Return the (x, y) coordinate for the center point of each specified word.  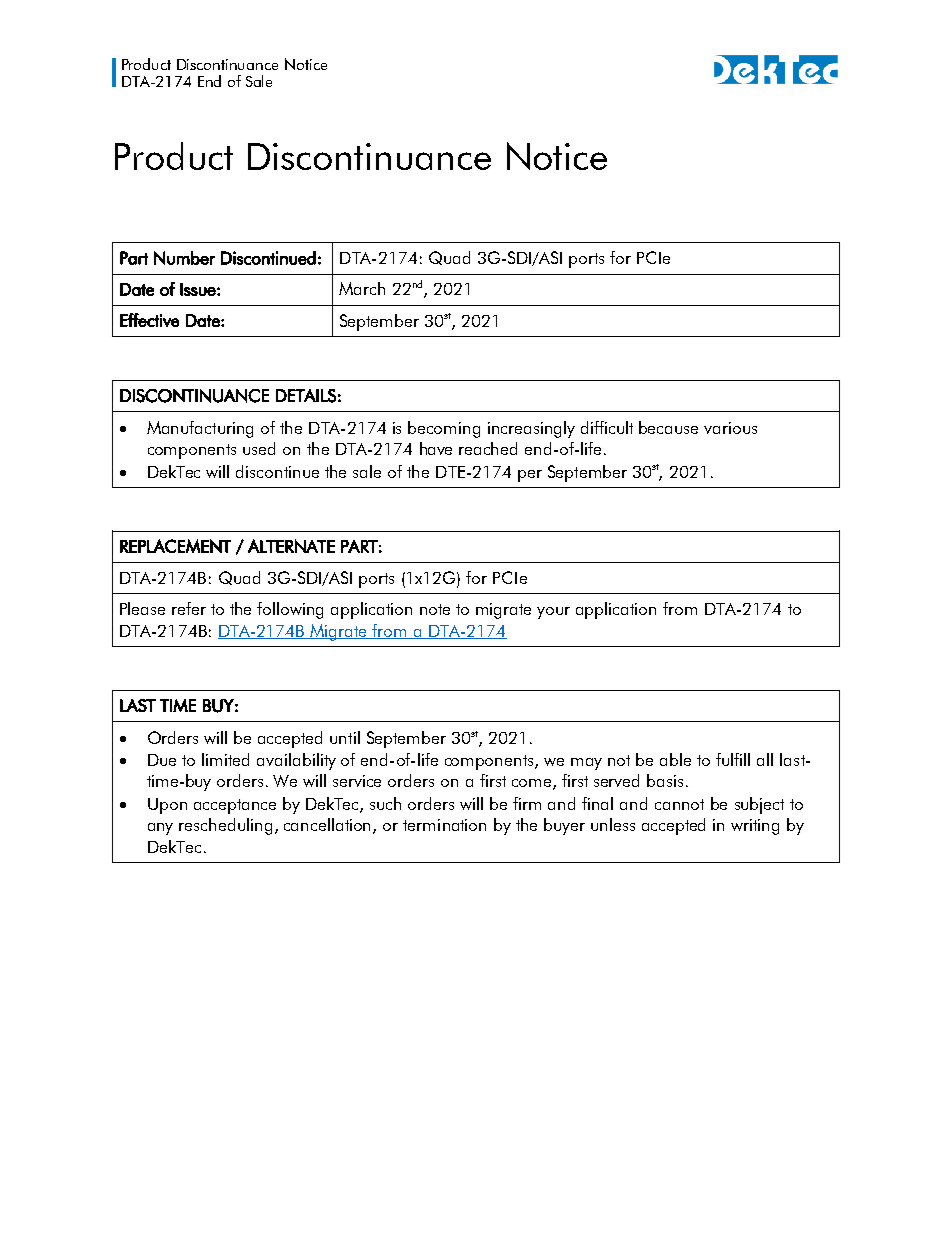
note (435, 609)
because (668, 427)
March (362, 288)
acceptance (235, 806)
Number (184, 258)
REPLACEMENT (175, 546)
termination (444, 825)
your (553, 613)
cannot (679, 804)
